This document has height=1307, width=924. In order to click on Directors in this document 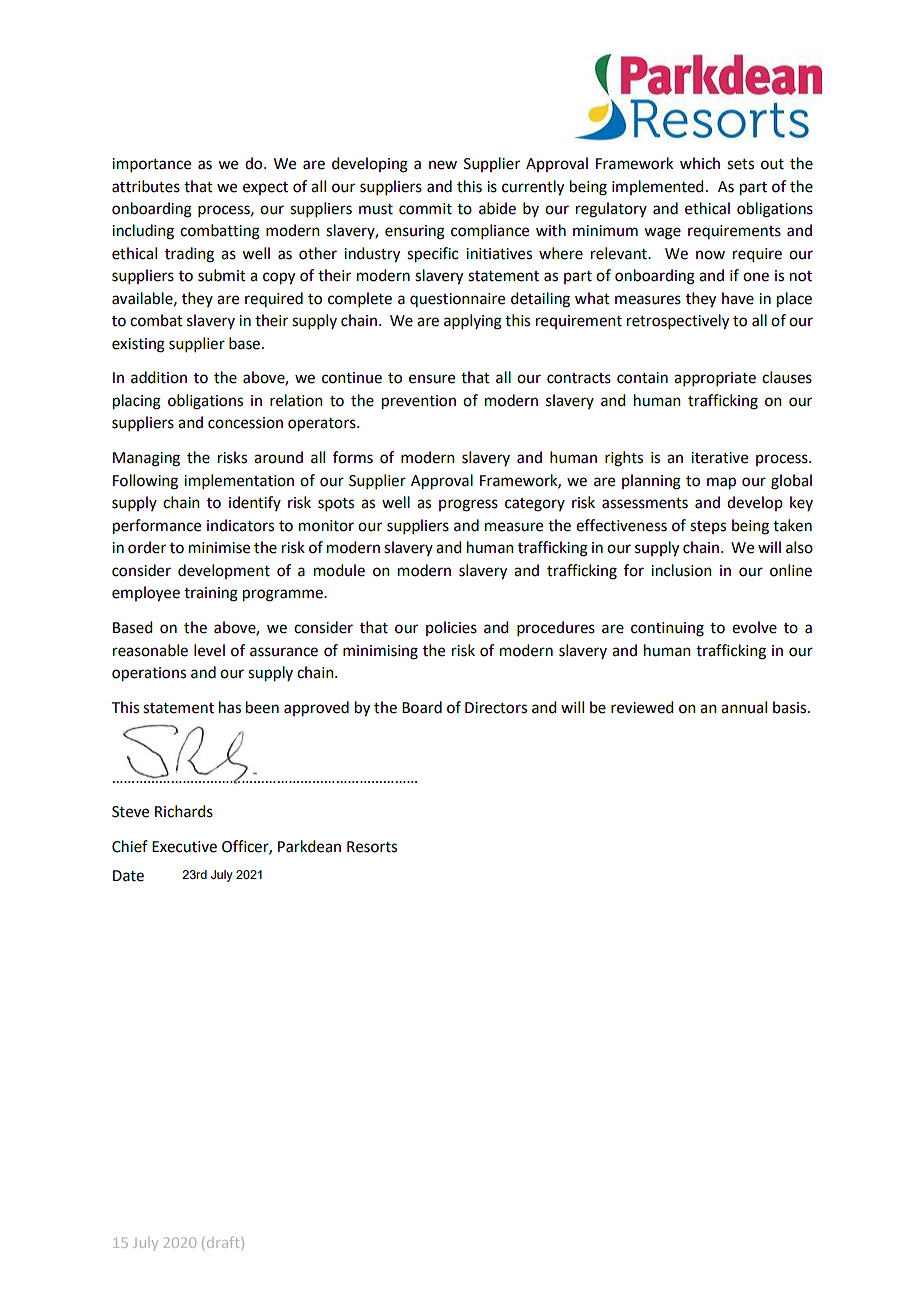, I will do `click(496, 708)`.
